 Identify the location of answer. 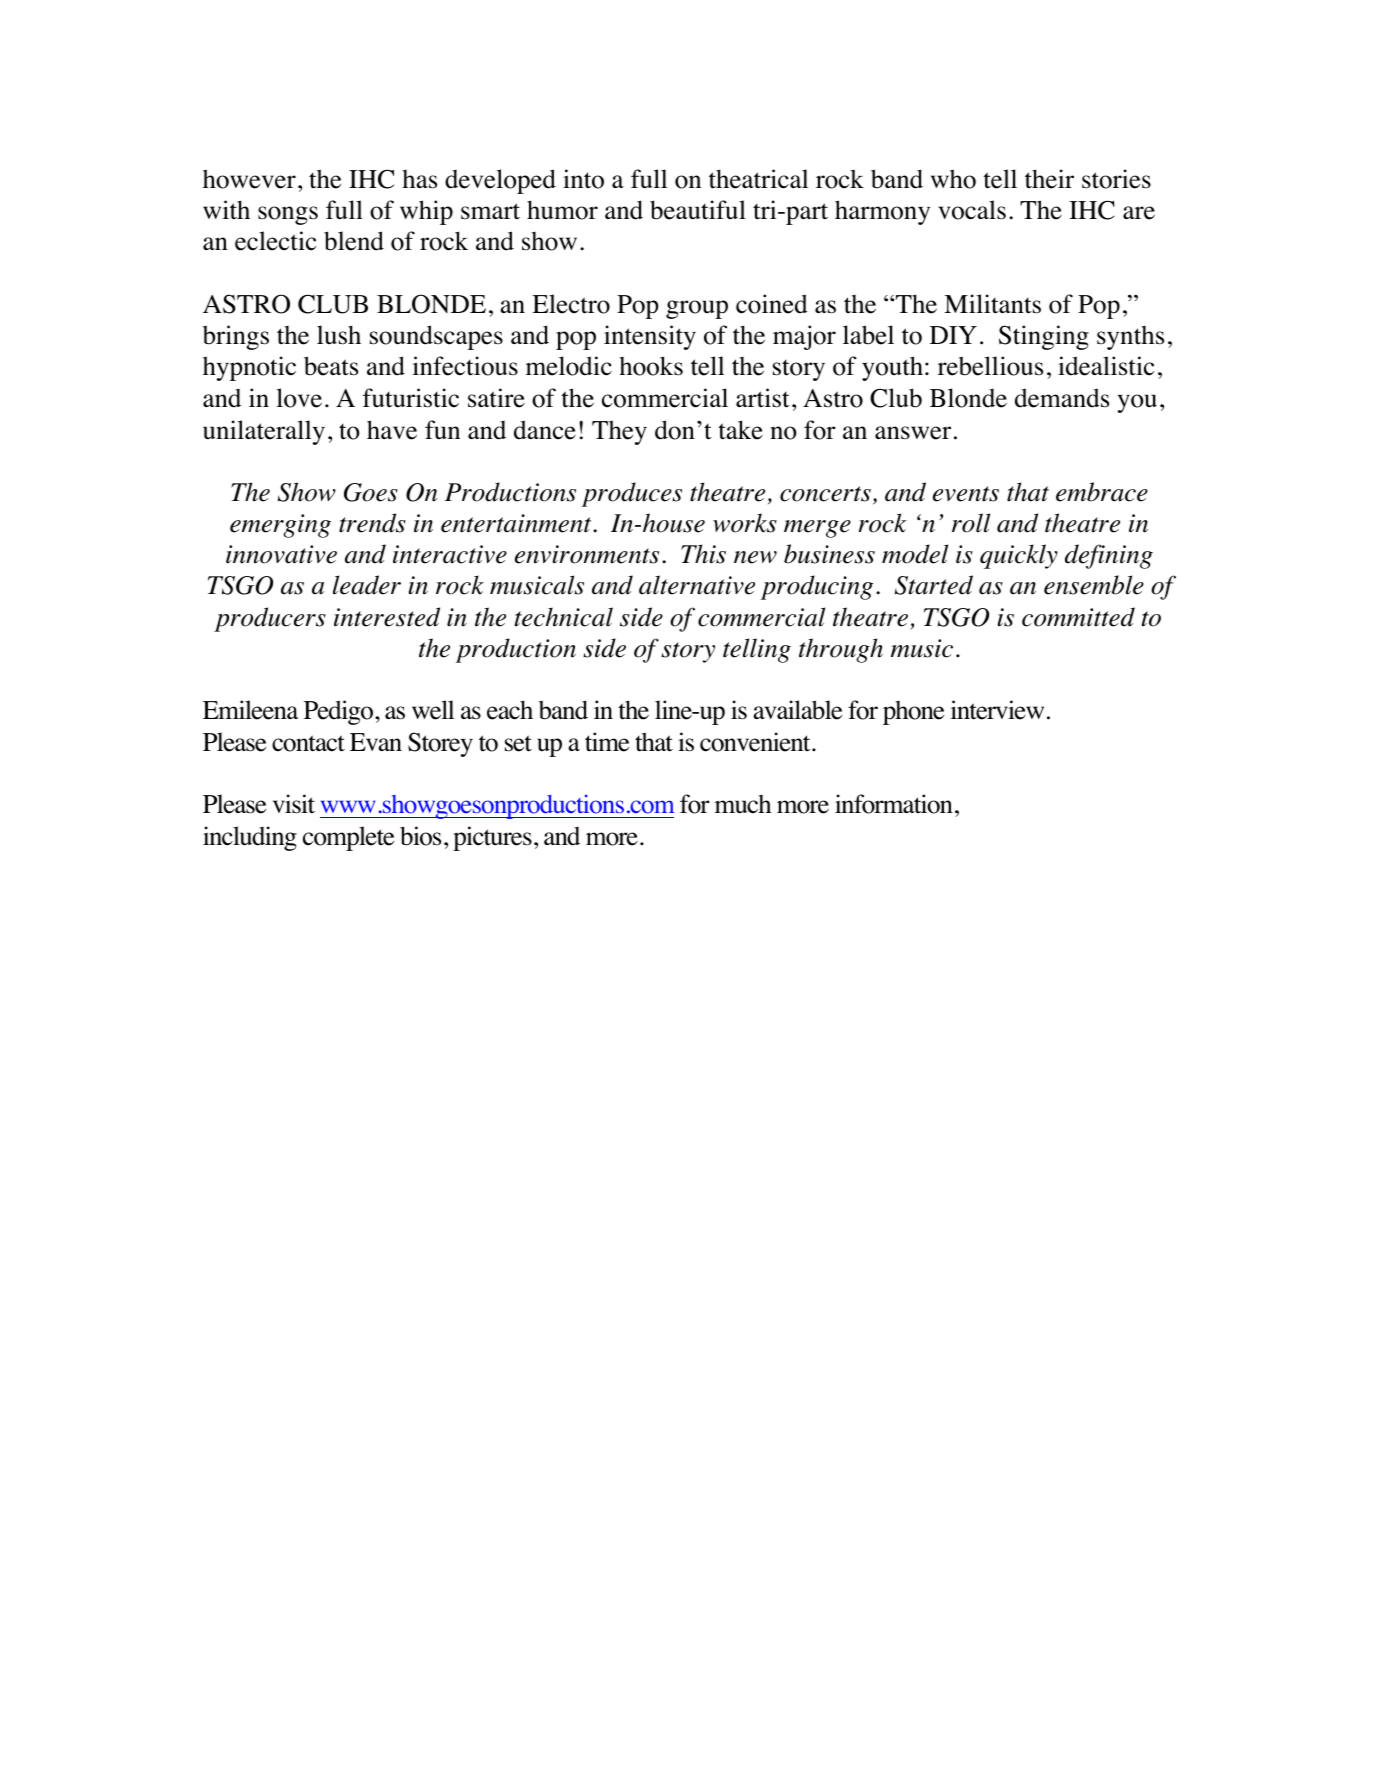
(913, 433).
